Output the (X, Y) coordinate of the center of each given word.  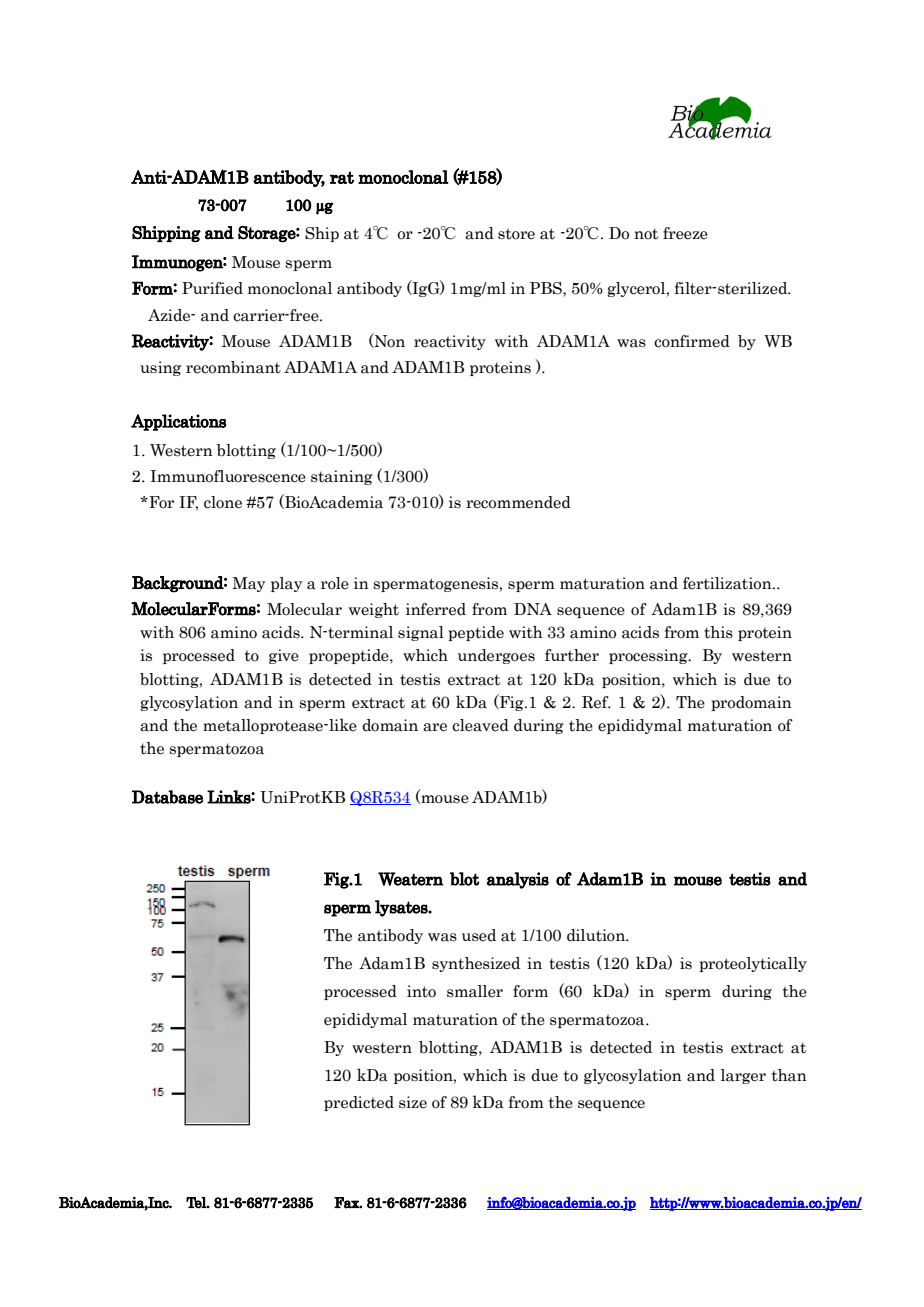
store (516, 234)
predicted (359, 1103)
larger (743, 1076)
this (718, 632)
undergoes (496, 656)
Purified (212, 288)
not (646, 234)
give (284, 656)
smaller (475, 991)
